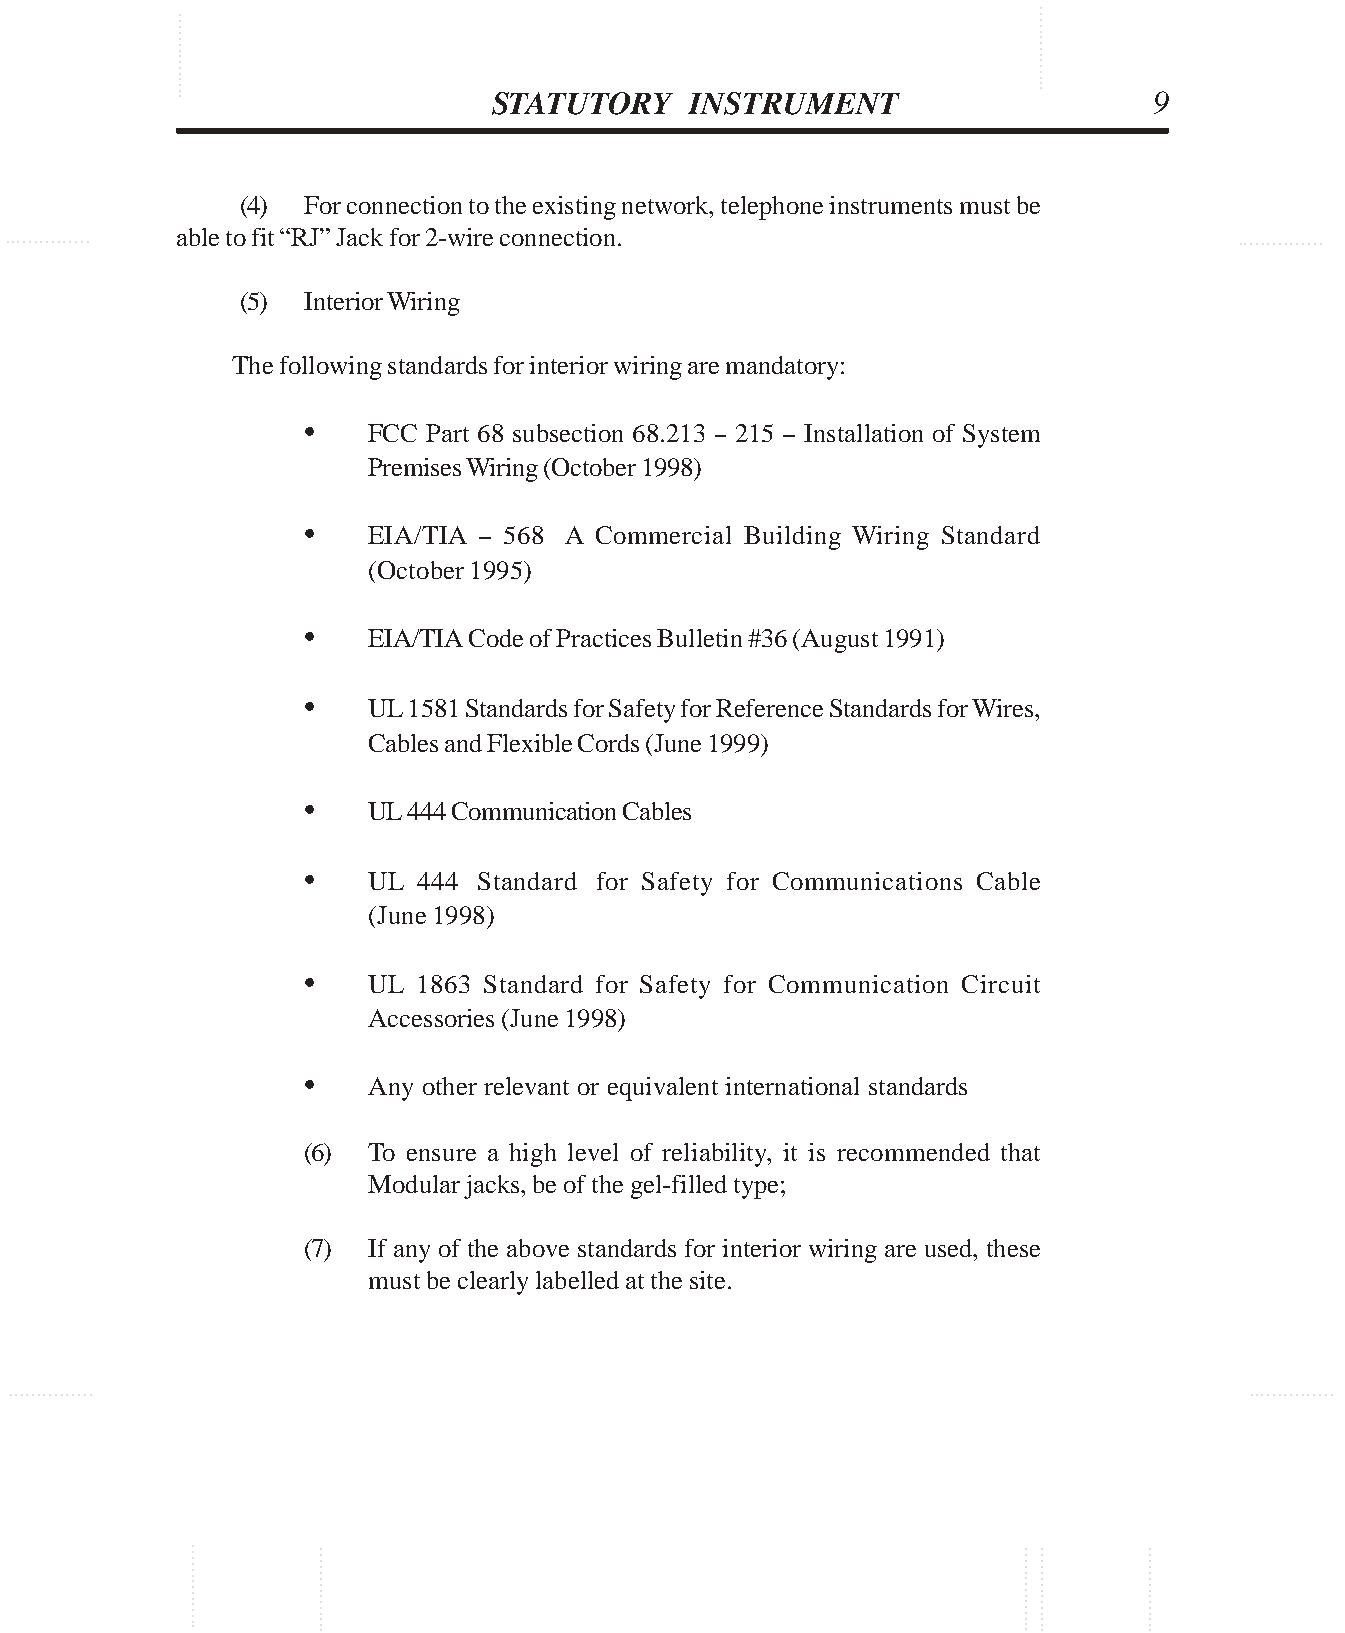 Image resolution: width=1345 pixels, height=1633 pixels. What do you see at coordinates (496, 638) in the document?
I see `Code` at bounding box center [496, 638].
